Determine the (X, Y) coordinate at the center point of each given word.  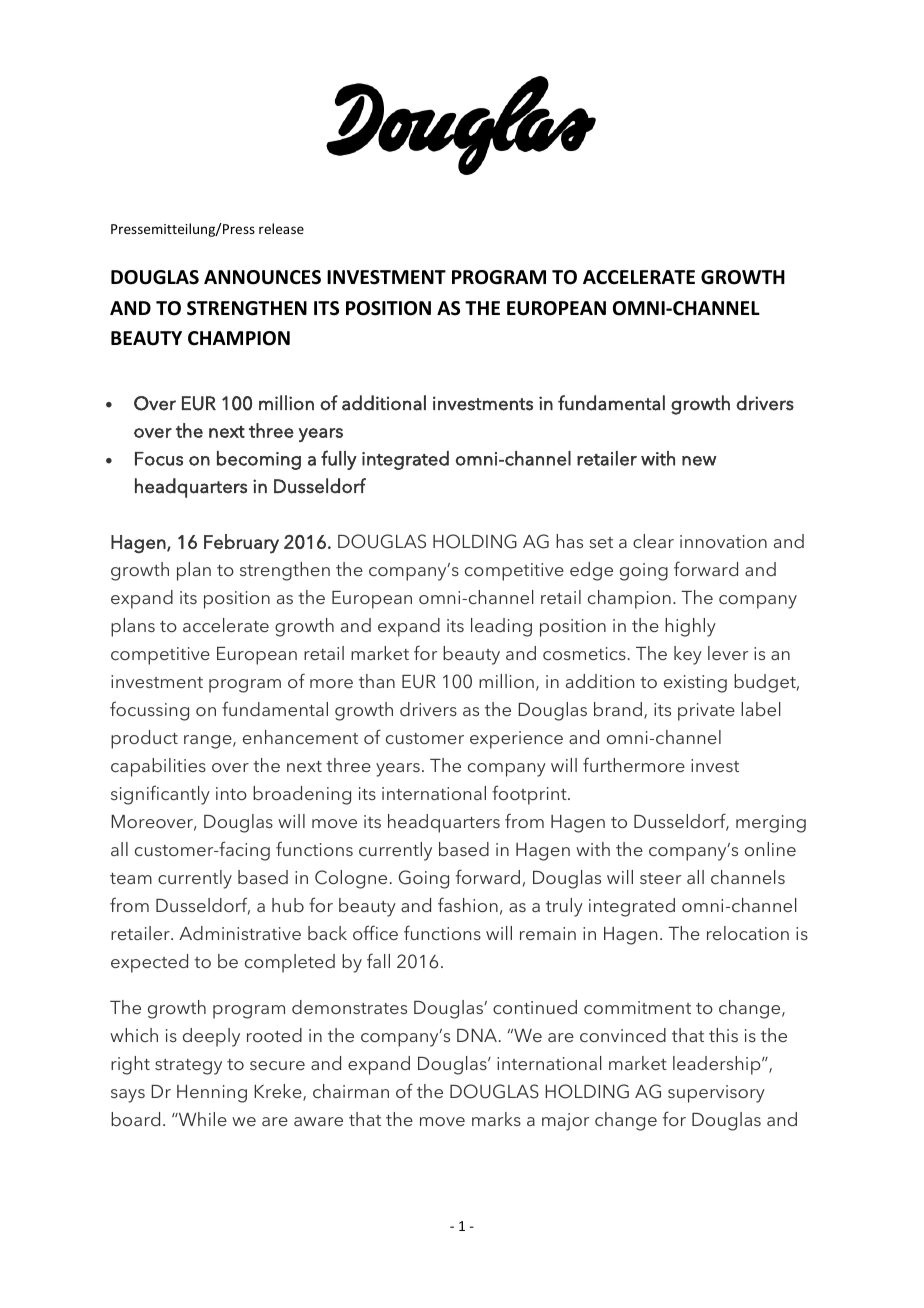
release (281, 228)
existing (695, 684)
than (377, 681)
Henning (212, 1094)
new (699, 461)
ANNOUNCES (262, 277)
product (144, 739)
